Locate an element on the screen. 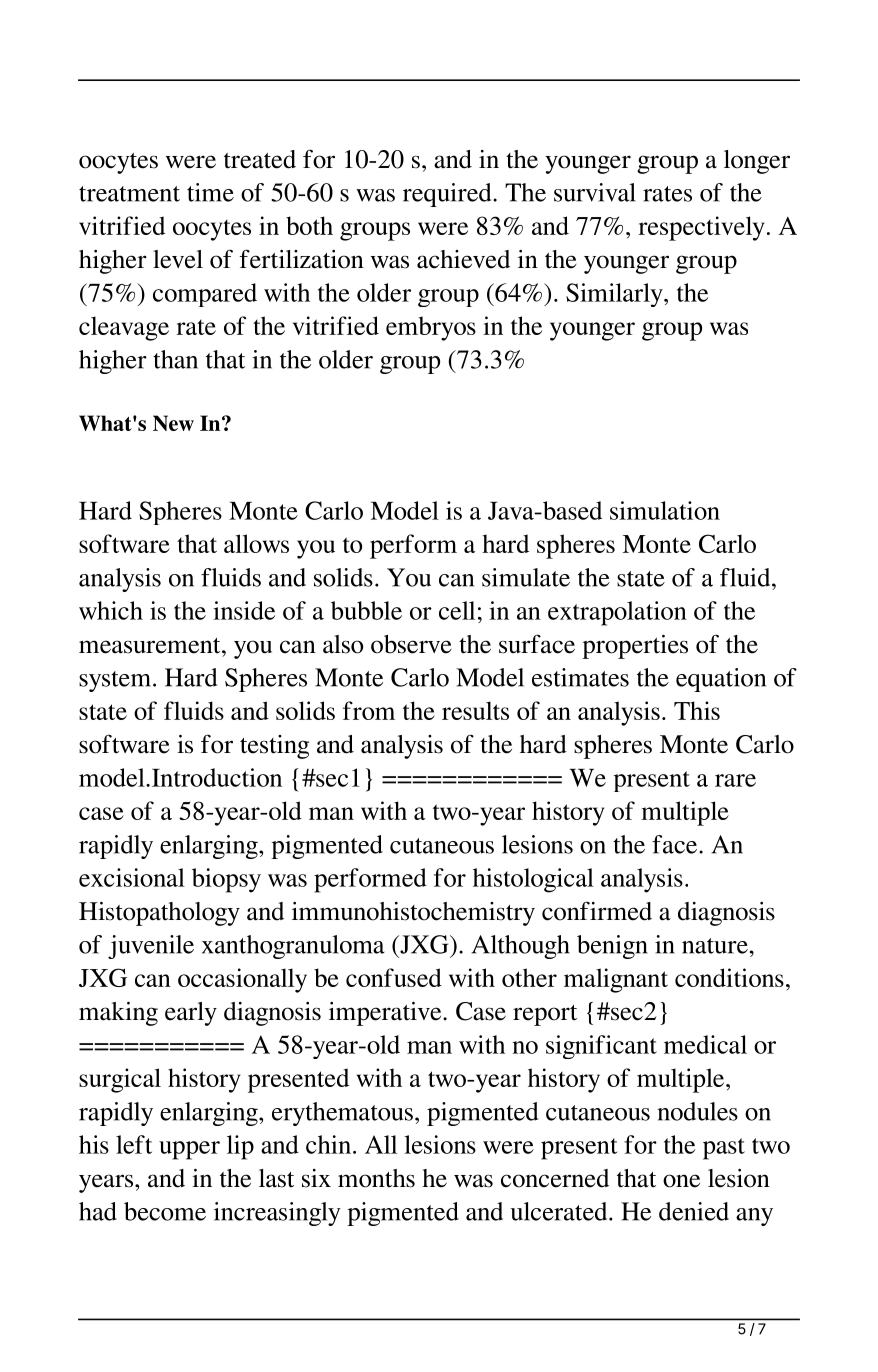 The height and width of the screenshot is (1372, 878). one is located at coordinates (681, 1181).
